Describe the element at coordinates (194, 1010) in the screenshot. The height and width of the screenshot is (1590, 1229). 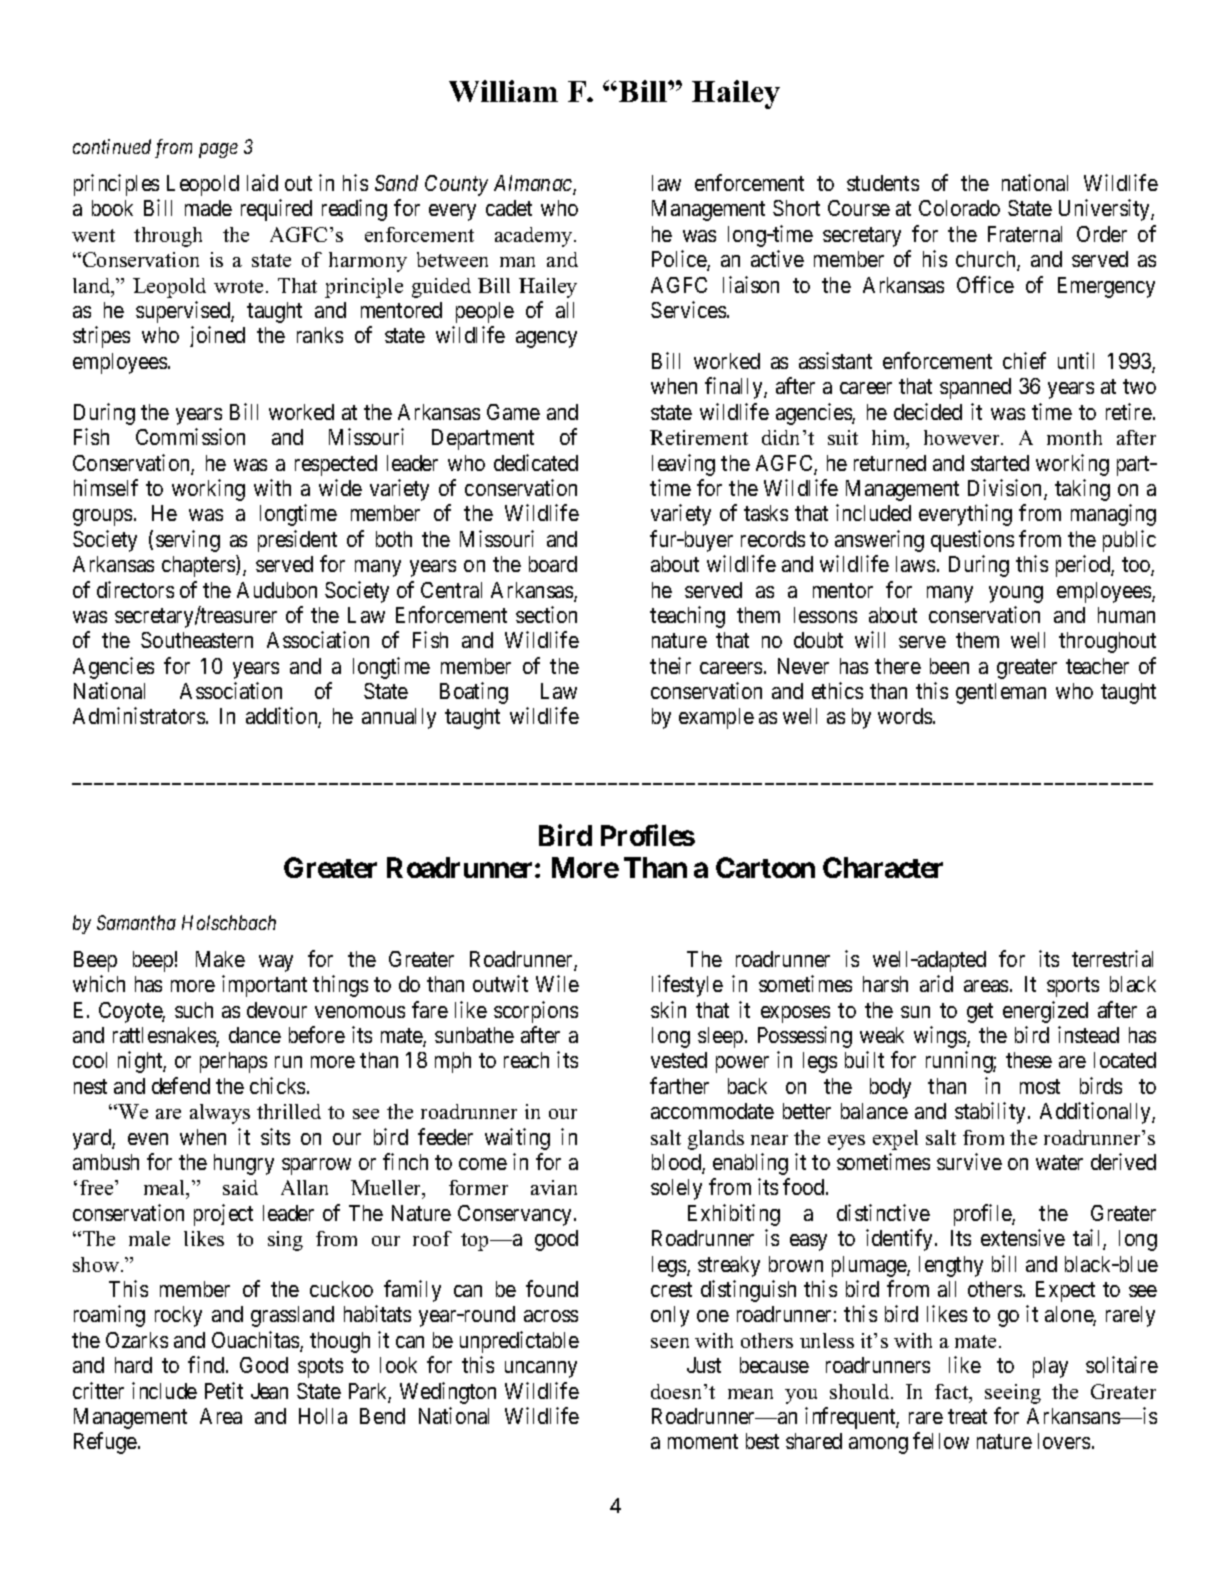
I see `such` at that location.
